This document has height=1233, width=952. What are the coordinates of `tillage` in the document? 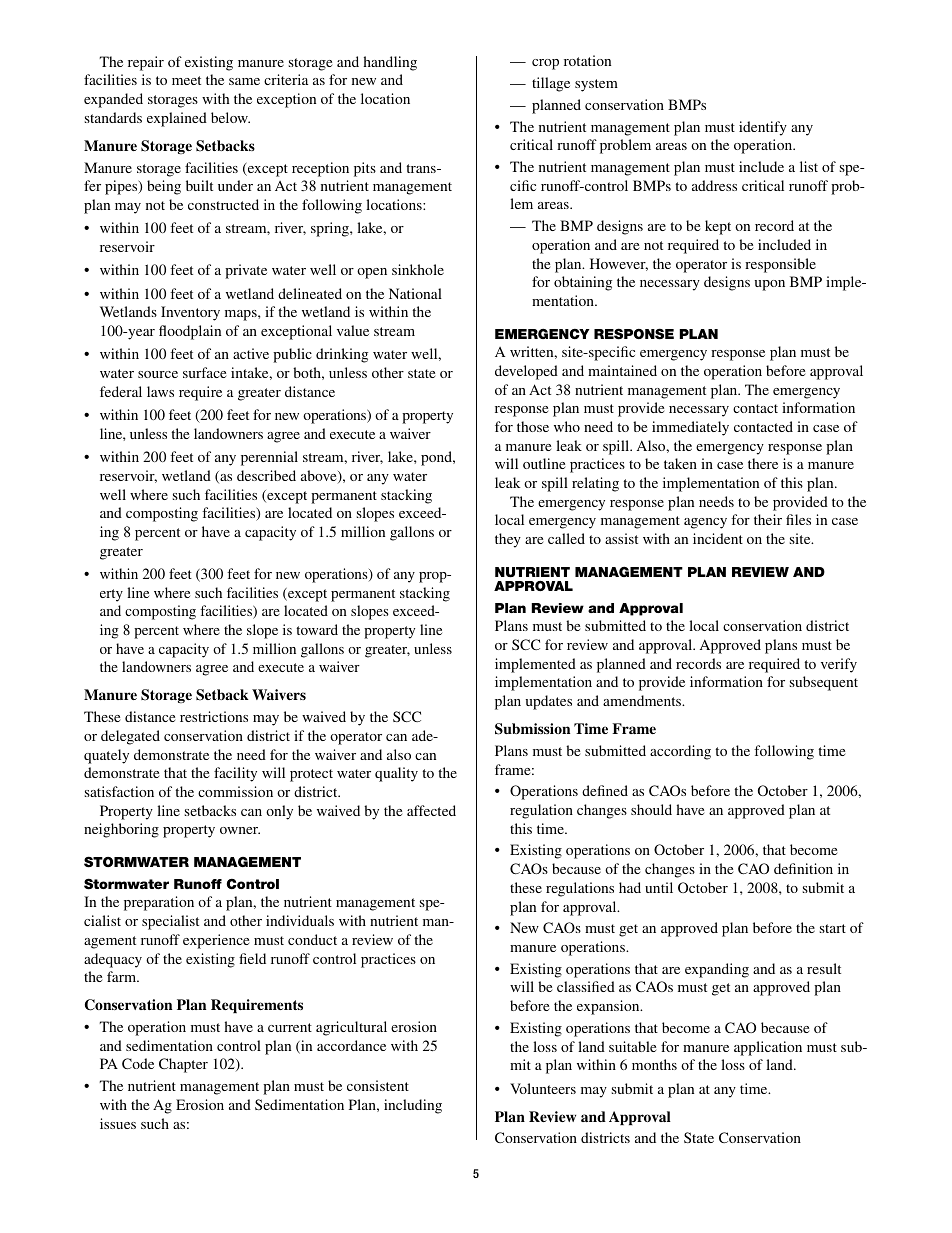 It's located at (551, 84).
